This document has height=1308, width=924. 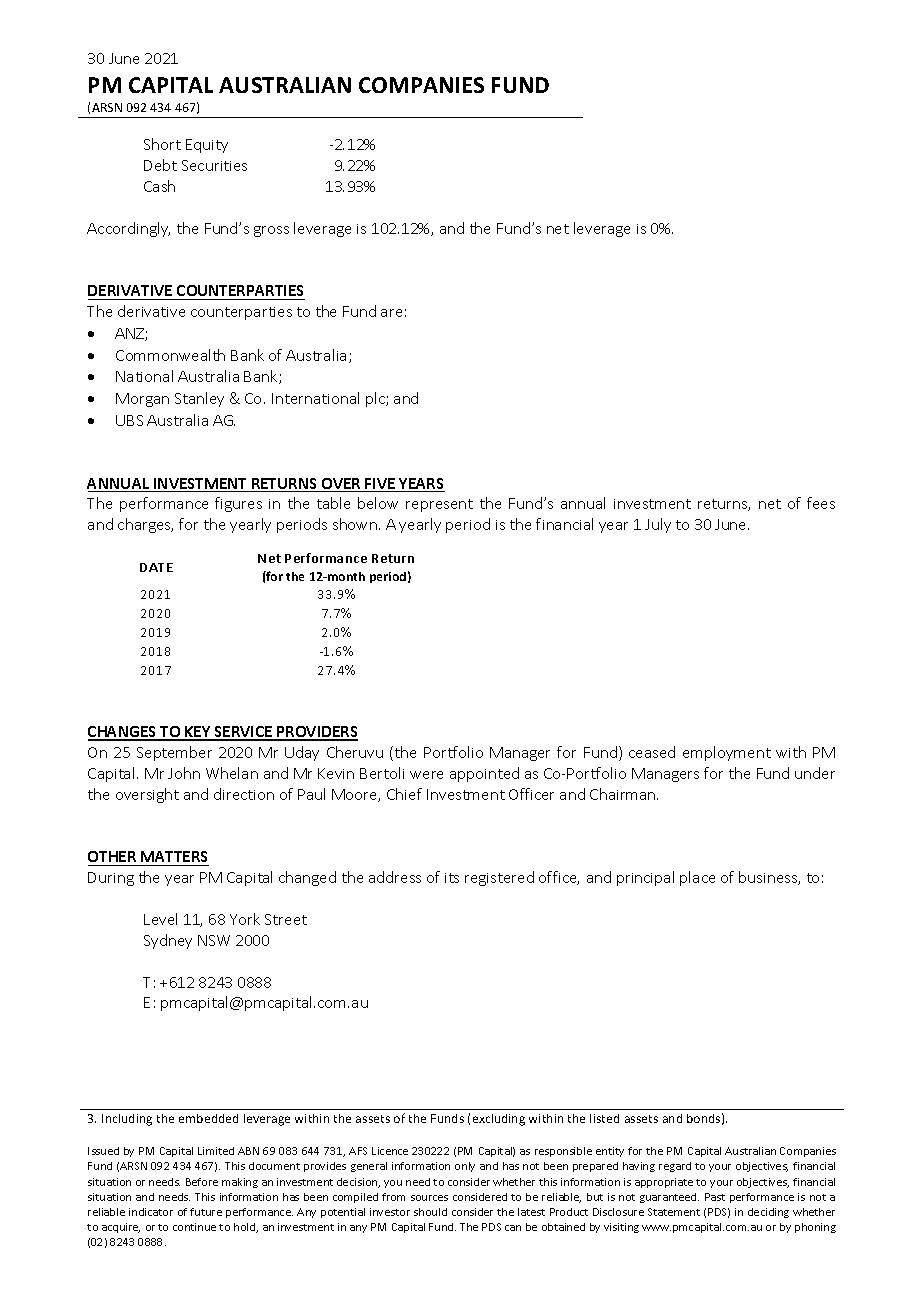 What do you see at coordinates (168, 941) in the document?
I see `Sydney` at bounding box center [168, 941].
